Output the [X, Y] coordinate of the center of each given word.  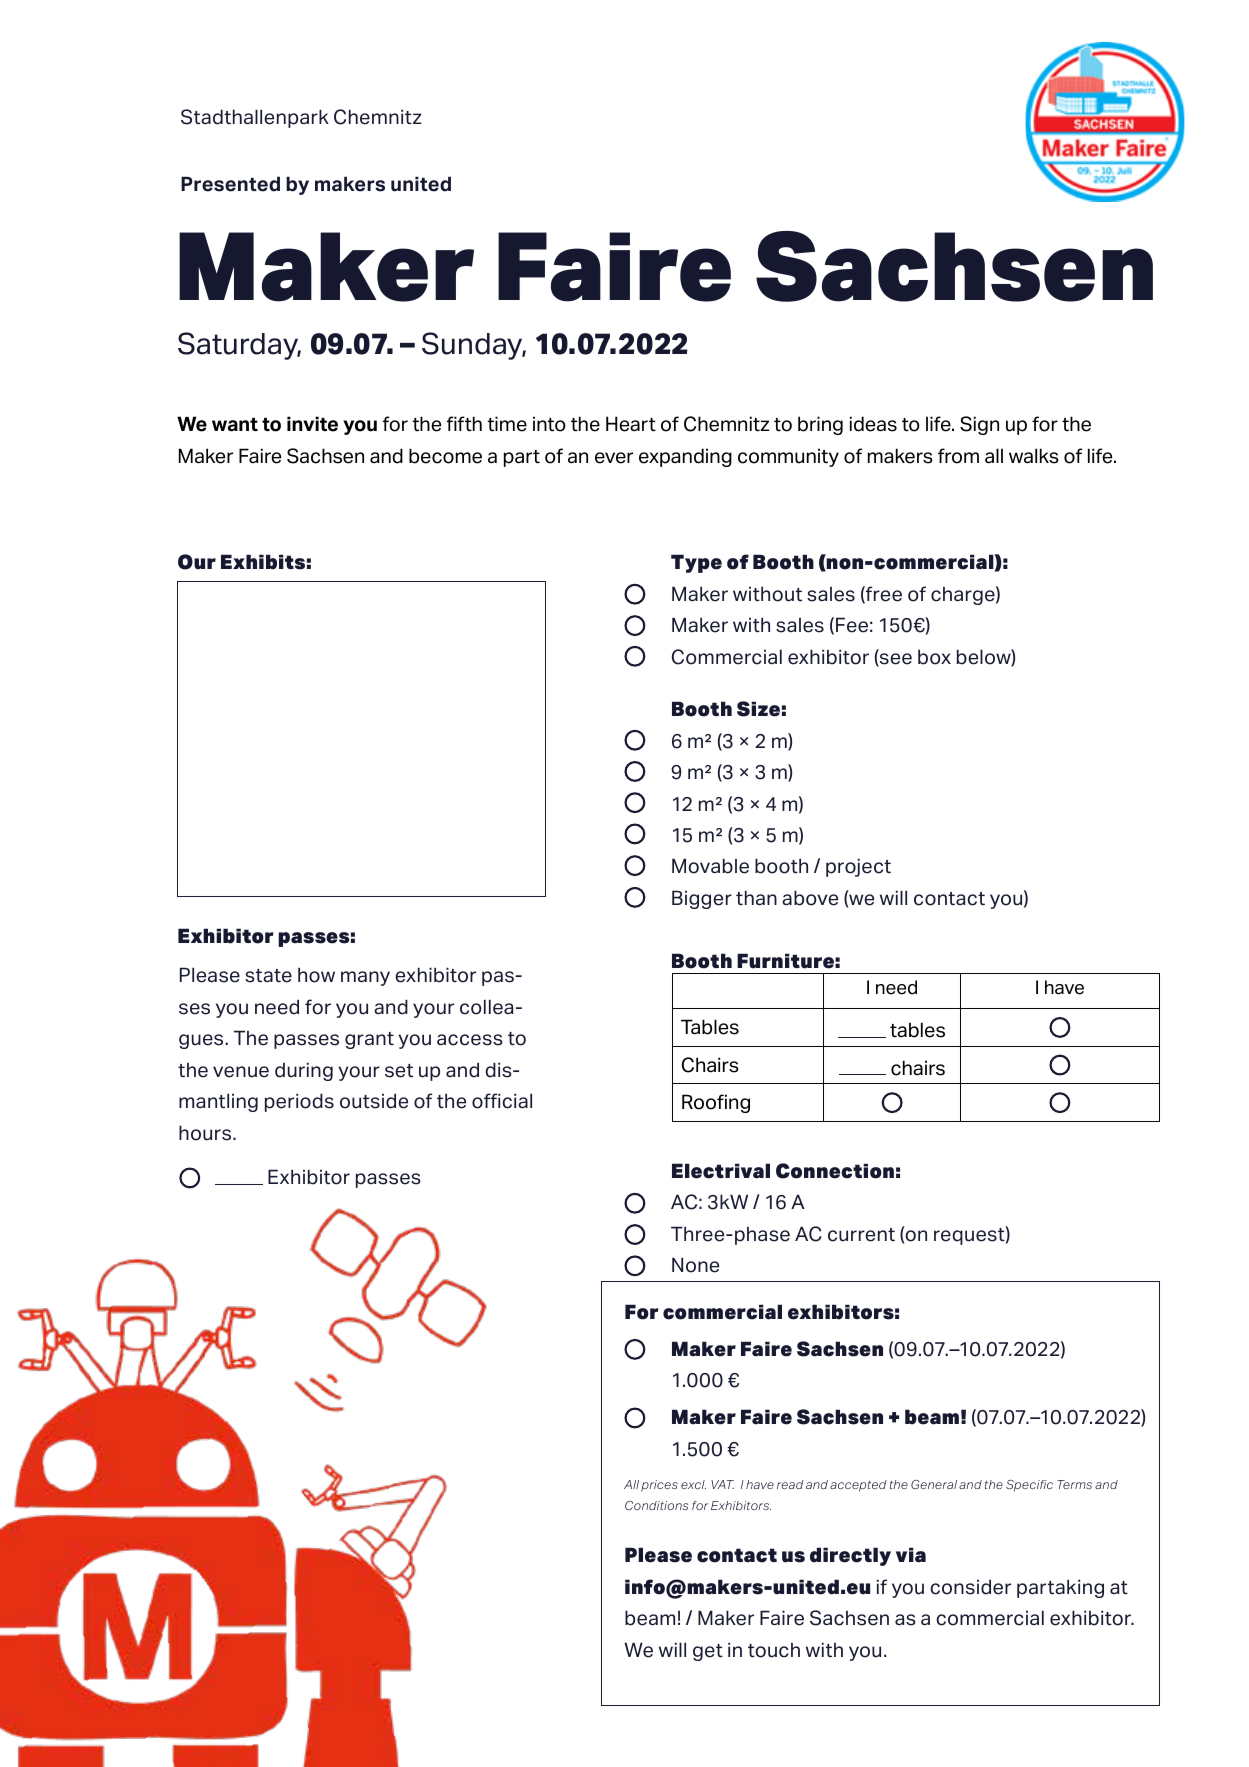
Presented [230, 184]
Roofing [716, 1103]
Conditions [656, 1505]
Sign [979, 425]
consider [970, 1587]
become [445, 456]
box [934, 657]
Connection [835, 1171]
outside [374, 1101]
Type [696, 563]
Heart [631, 424]
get [708, 1652]
